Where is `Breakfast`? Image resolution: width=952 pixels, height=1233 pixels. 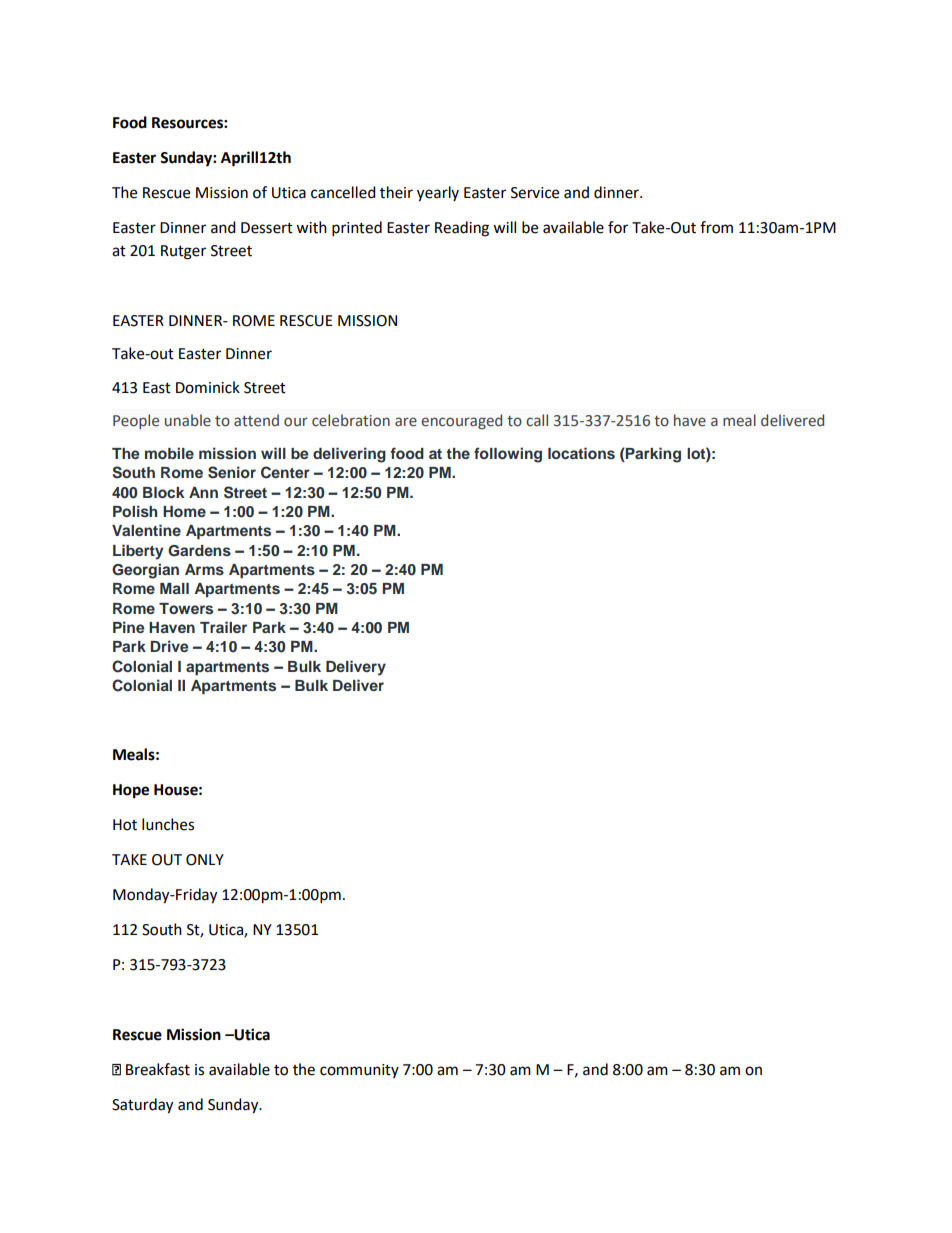 Breakfast is located at coordinates (158, 1069).
